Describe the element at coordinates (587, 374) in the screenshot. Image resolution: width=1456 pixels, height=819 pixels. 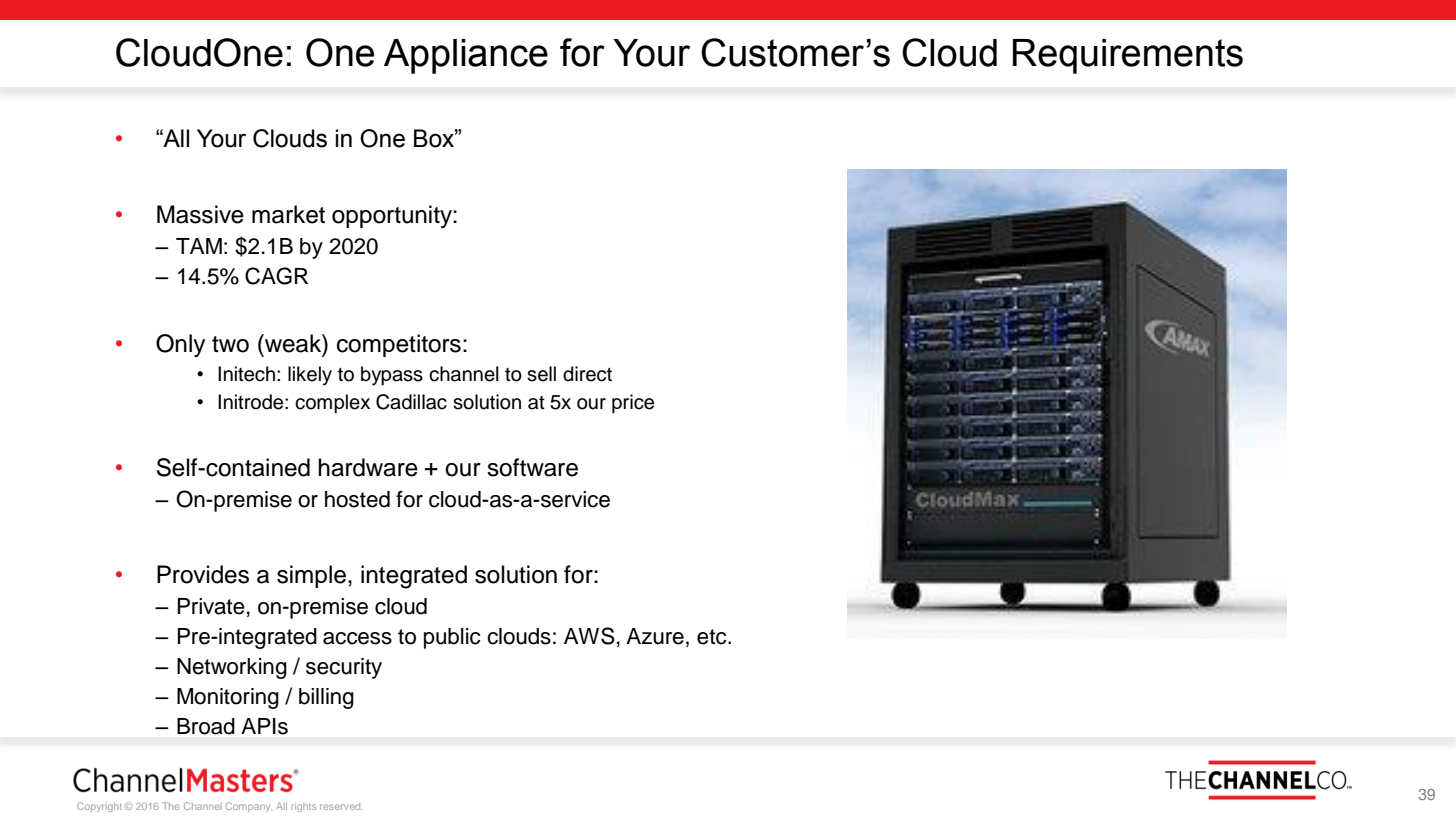
I see `direct` at that location.
